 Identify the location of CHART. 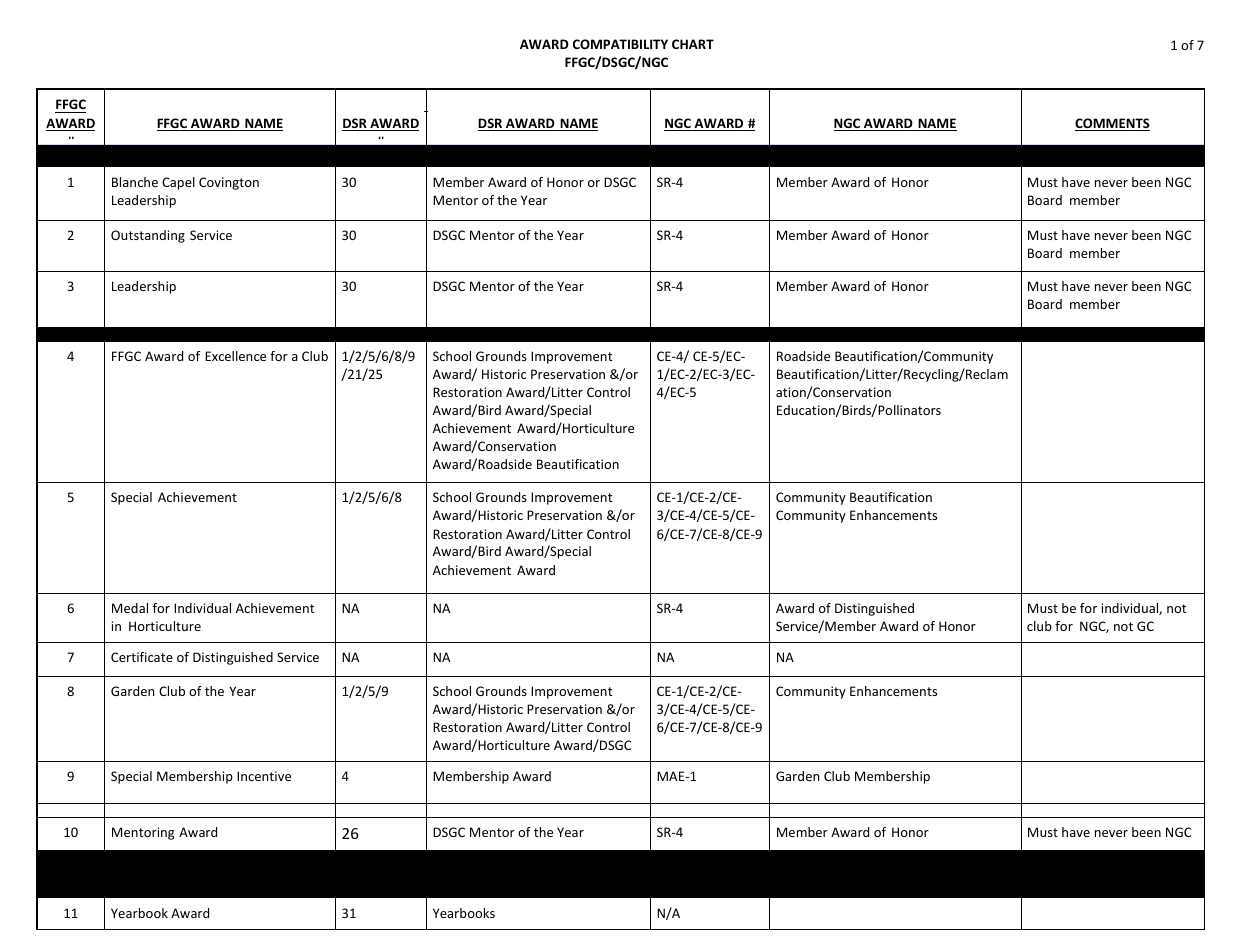
(693, 44).
